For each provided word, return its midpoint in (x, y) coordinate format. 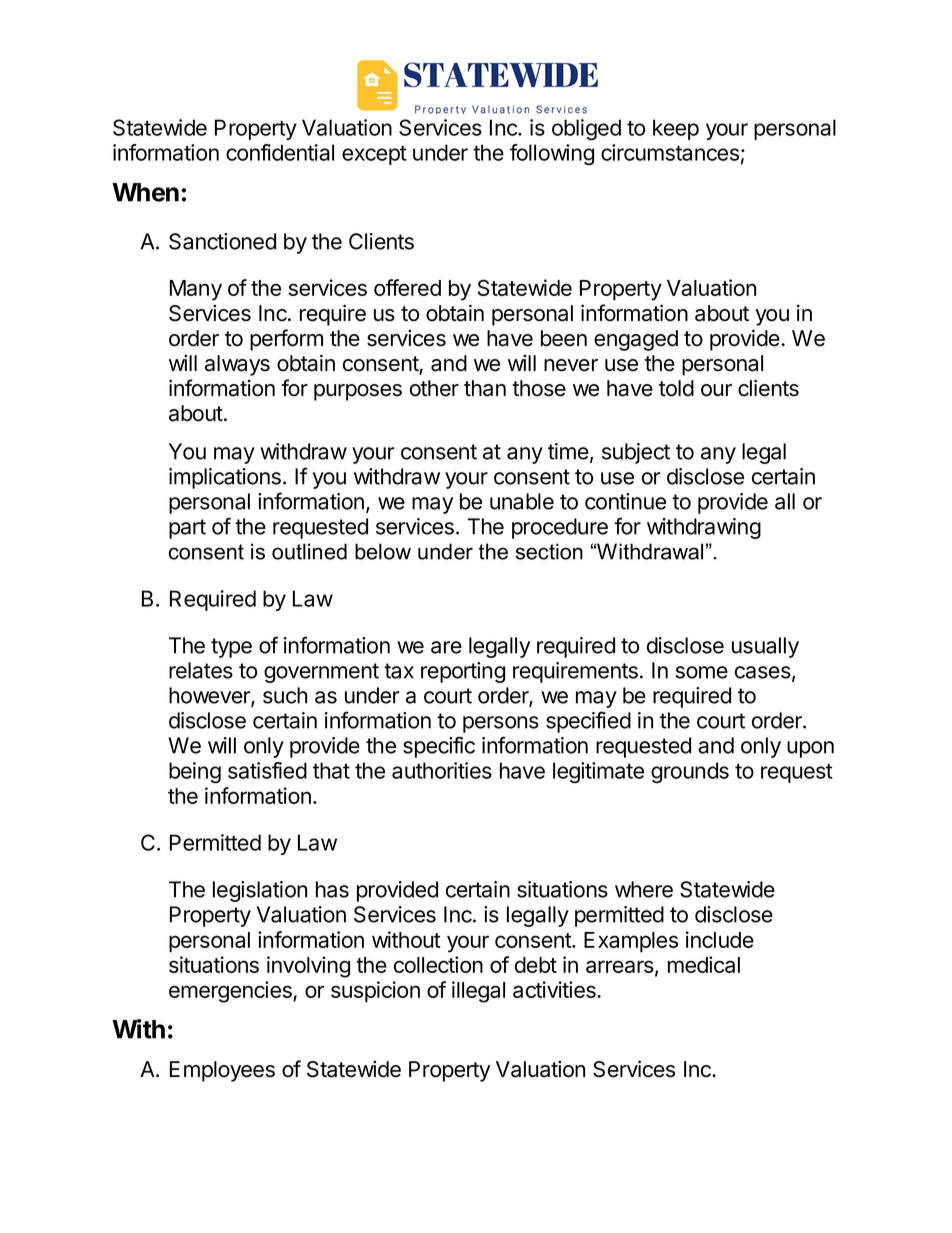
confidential (280, 152)
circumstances (670, 152)
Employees (222, 1071)
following (552, 154)
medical (704, 964)
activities (555, 989)
